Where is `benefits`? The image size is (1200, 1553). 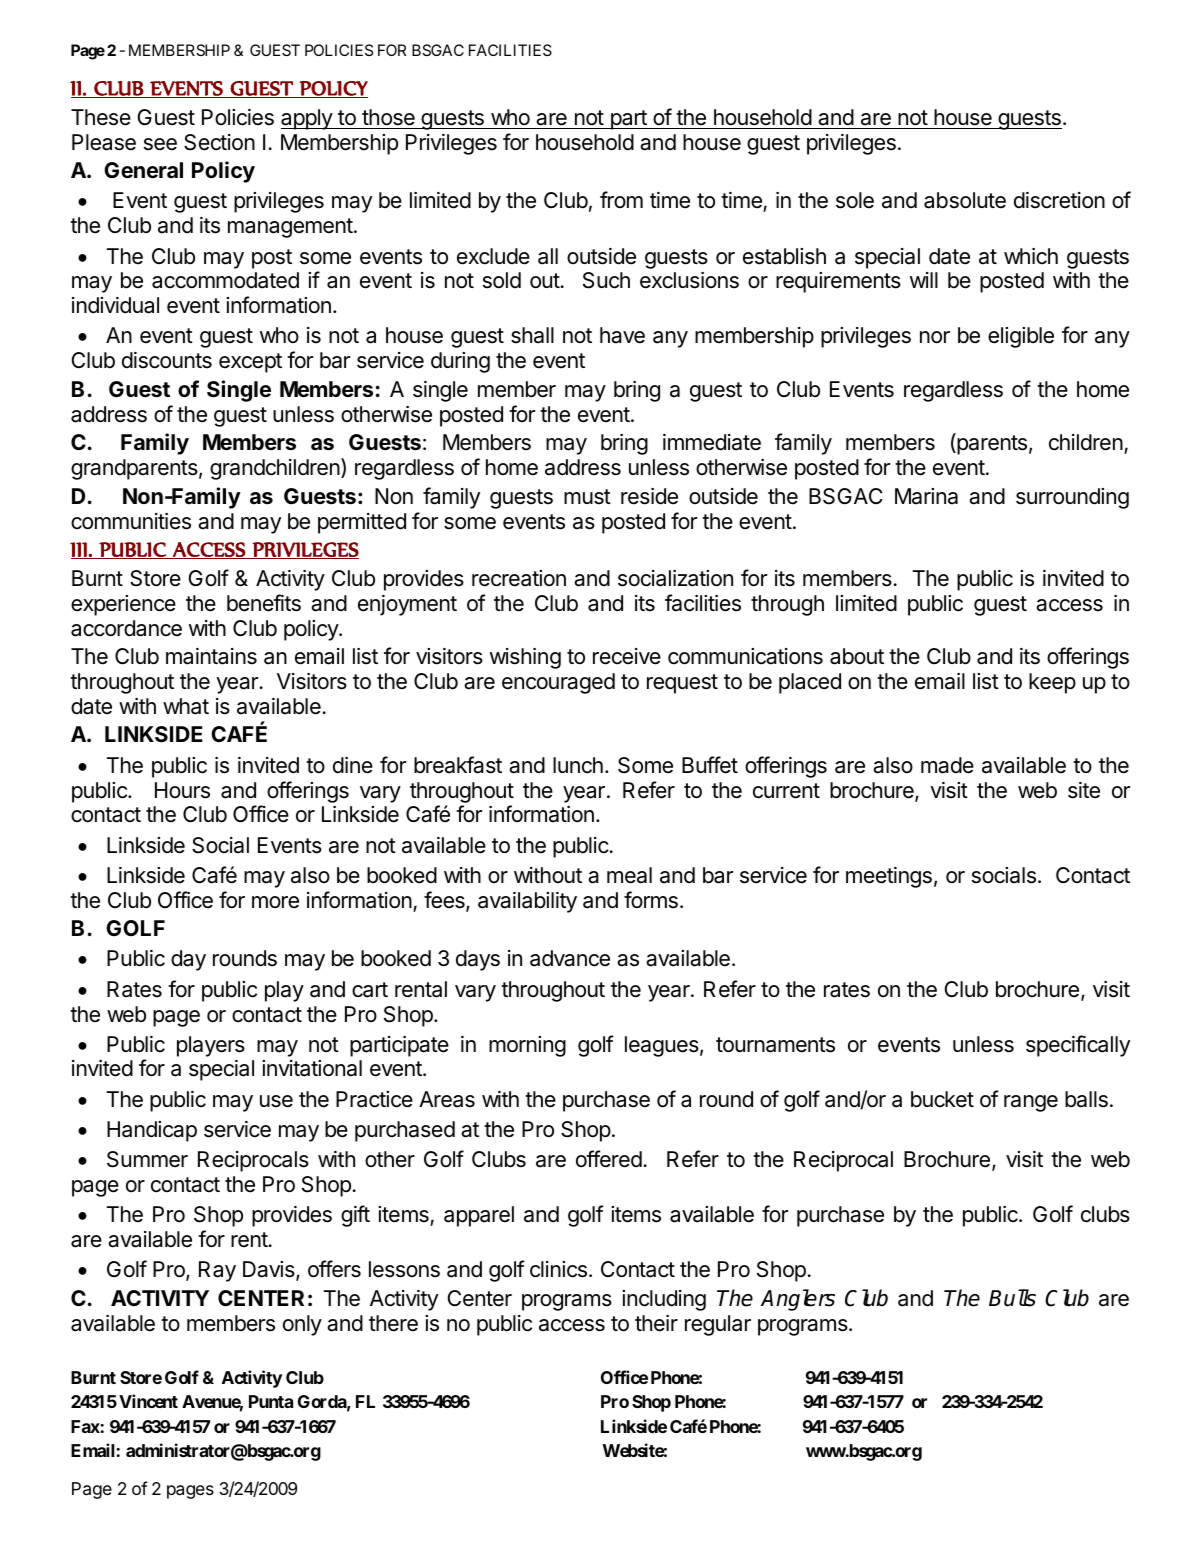
benefits is located at coordinates (264, 603).
